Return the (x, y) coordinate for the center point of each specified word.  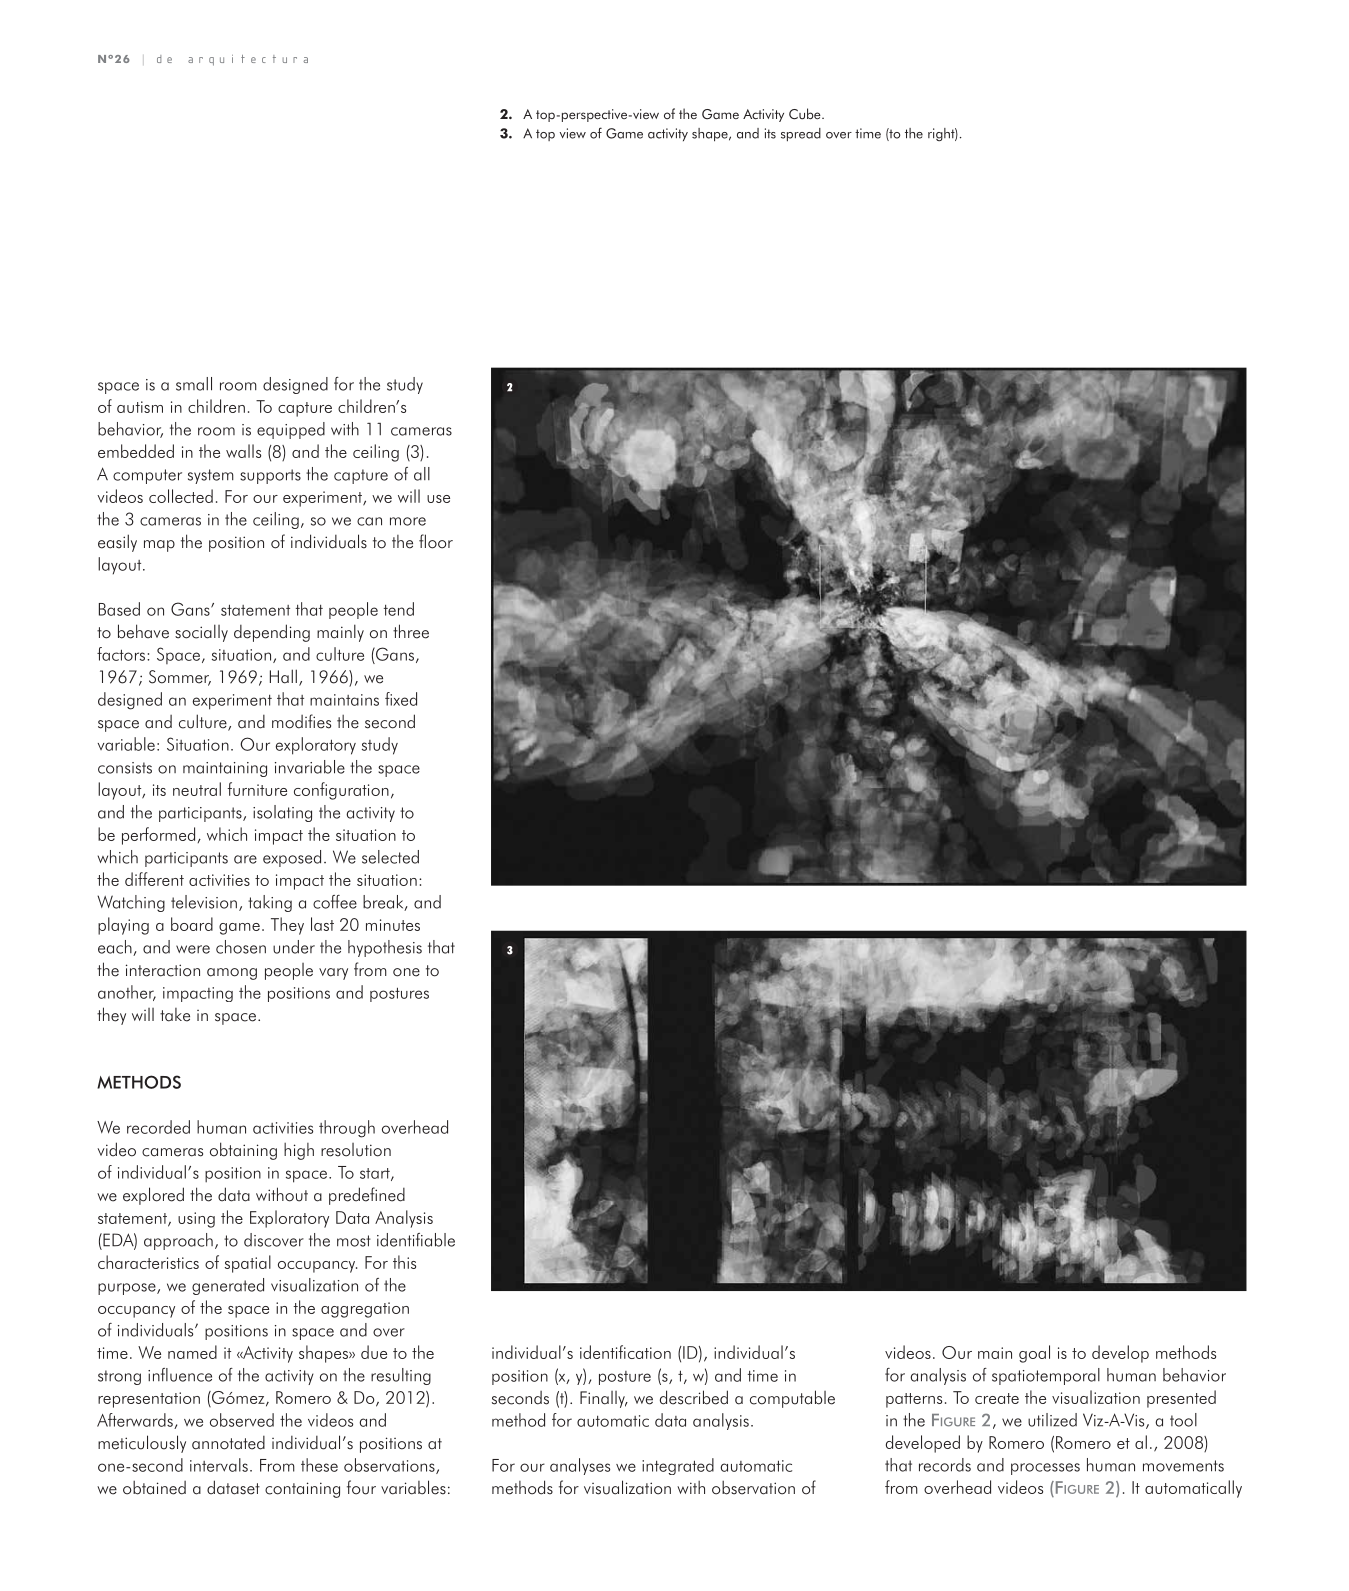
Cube (806, 114)
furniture (257, 789)
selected (390, 857)
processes (1045, 1469)
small (194, 384)
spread (801, 134)
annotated (228, 1443)
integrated (678, 1466)
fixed (401, 699)
